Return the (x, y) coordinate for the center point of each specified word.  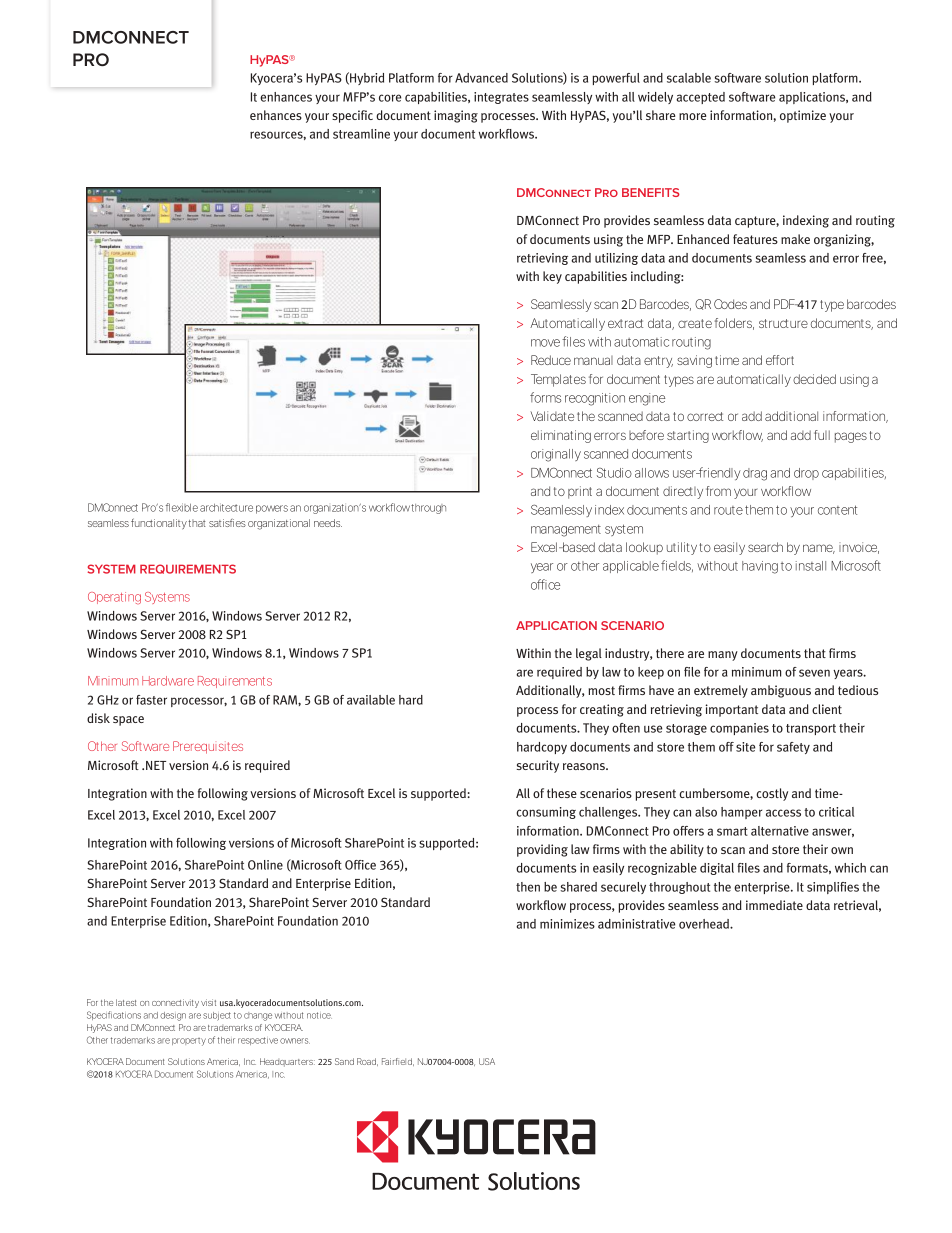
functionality (159, 524)
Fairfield (398, 1062)
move (545, 343)
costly (772, 794)
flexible (182, 507)
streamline (361, 134)
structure (783, 323)
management (566, 531)
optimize (803, 116)
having (760, 567)
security (537, 766)
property (189, 1042)
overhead (705, 924)
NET (156, 765)
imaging (456, 116)
